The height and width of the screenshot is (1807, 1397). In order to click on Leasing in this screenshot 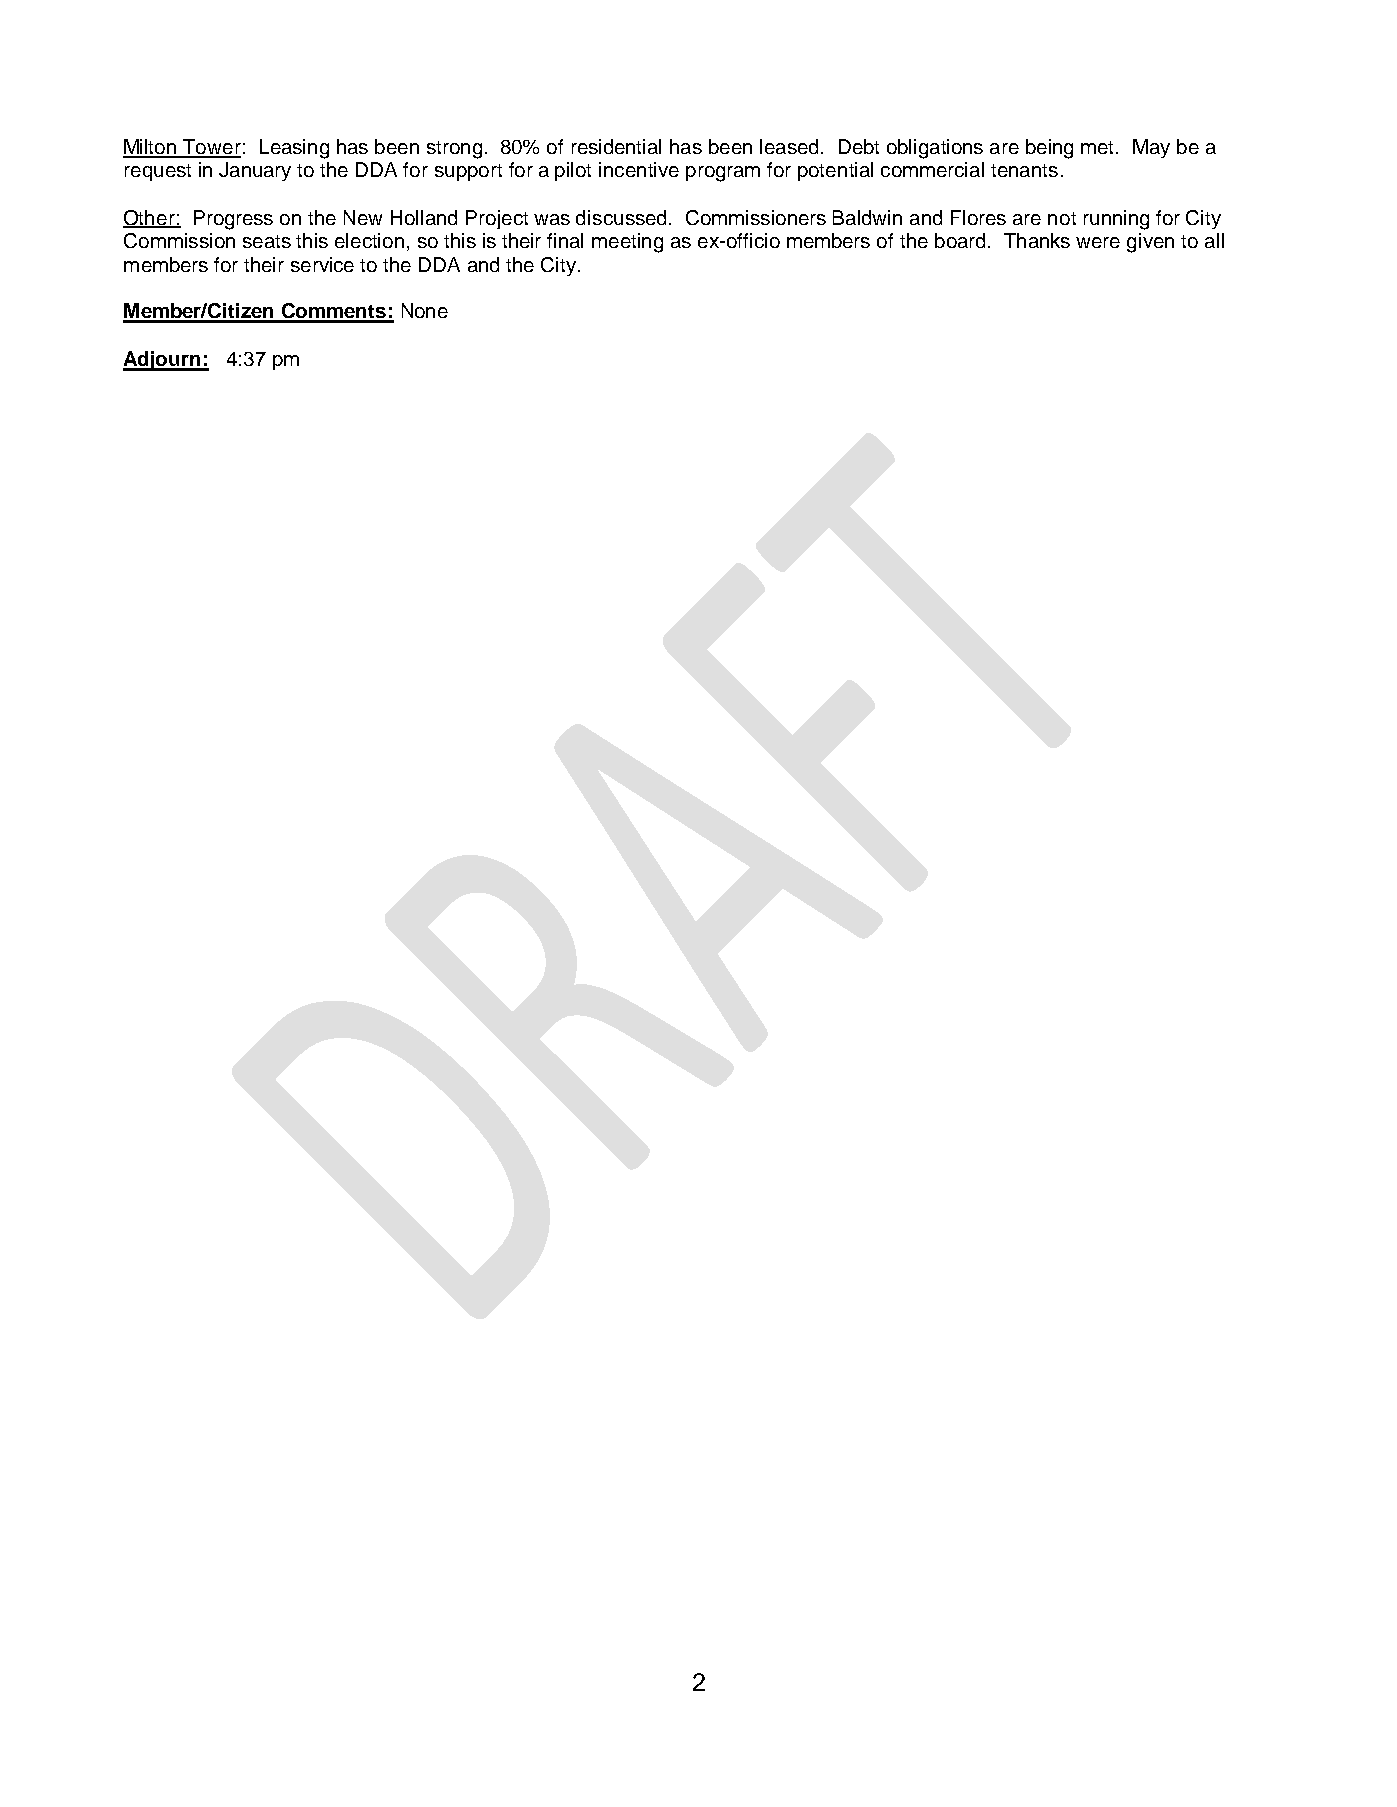, I will do `click(294, 149)`.
